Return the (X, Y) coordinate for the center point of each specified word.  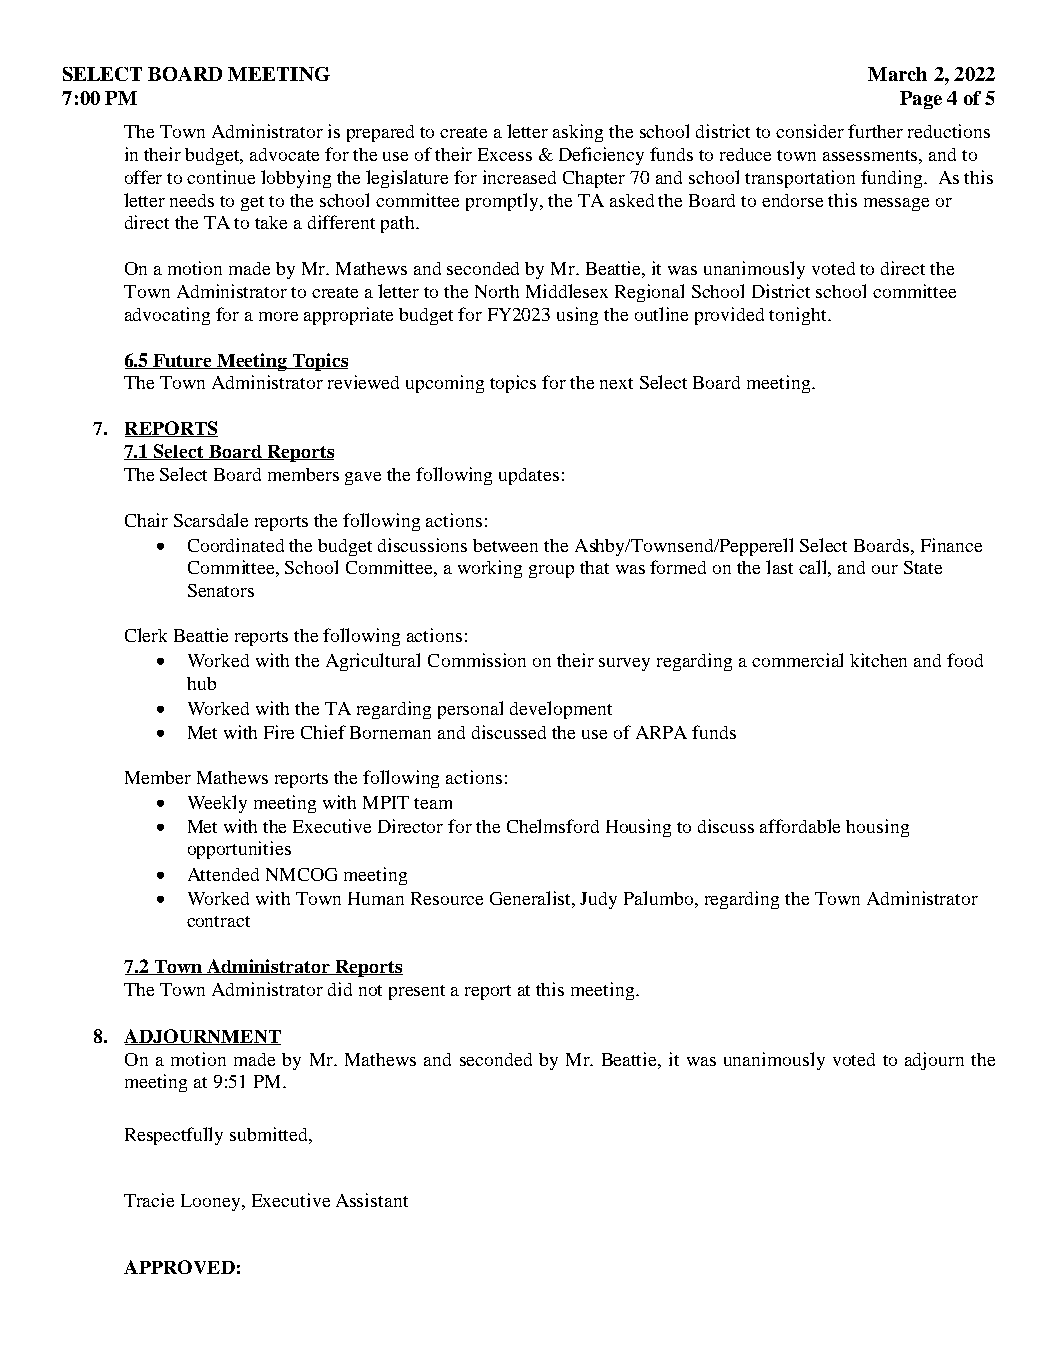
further (875, 131)
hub (201, 683)
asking (578, 133)
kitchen (878, 660)
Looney (212, 1202)
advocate (284, 154)
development (561, 710)
